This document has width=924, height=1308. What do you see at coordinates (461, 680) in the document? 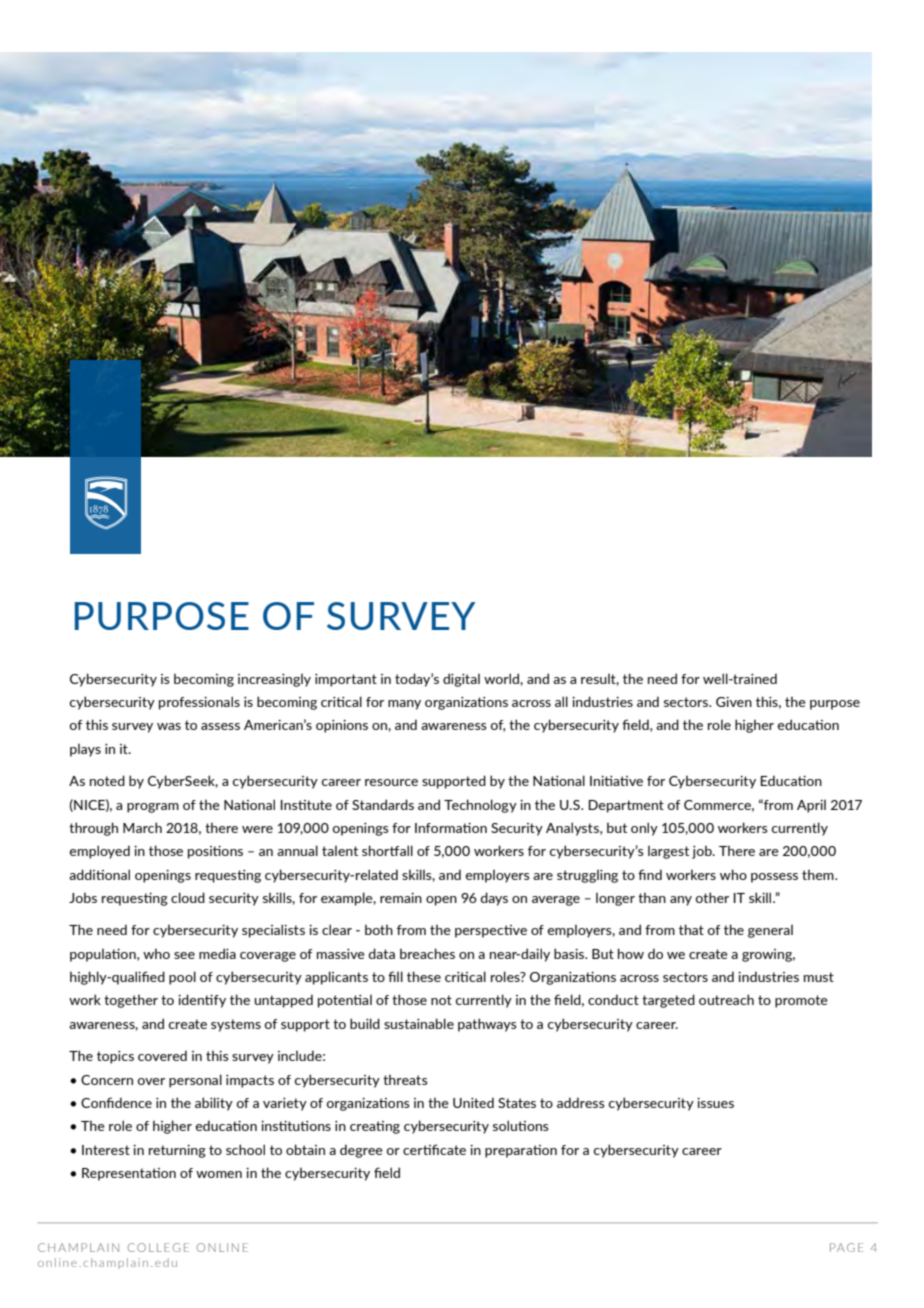
I see `digital` at bounding box center [461, 680].
